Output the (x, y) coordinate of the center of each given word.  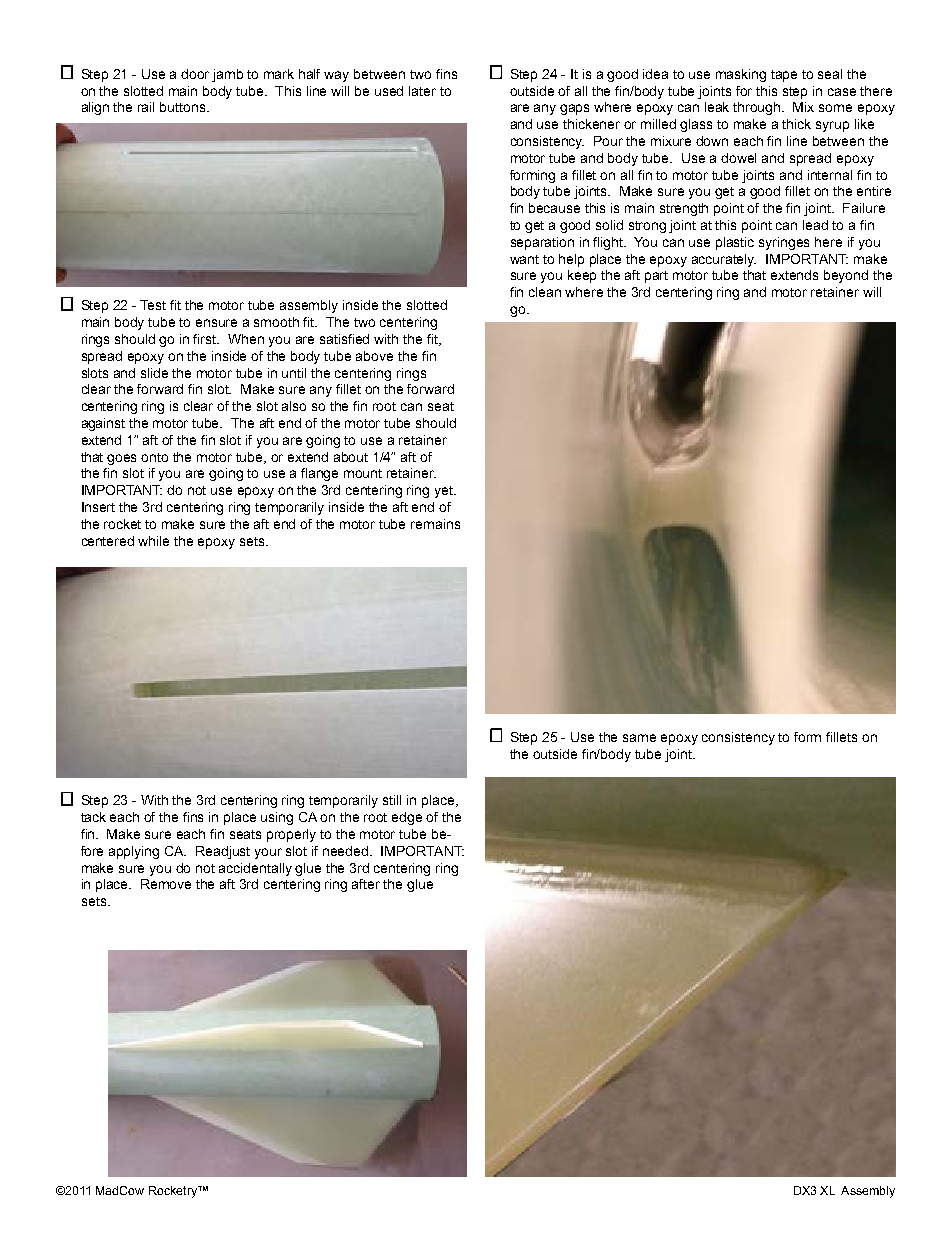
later (422, 91)
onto (154, 457)
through (758, 108)
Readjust (223, 852)
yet (445, 492)
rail (146, 107)
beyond (846, 276)
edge (407, 818)
